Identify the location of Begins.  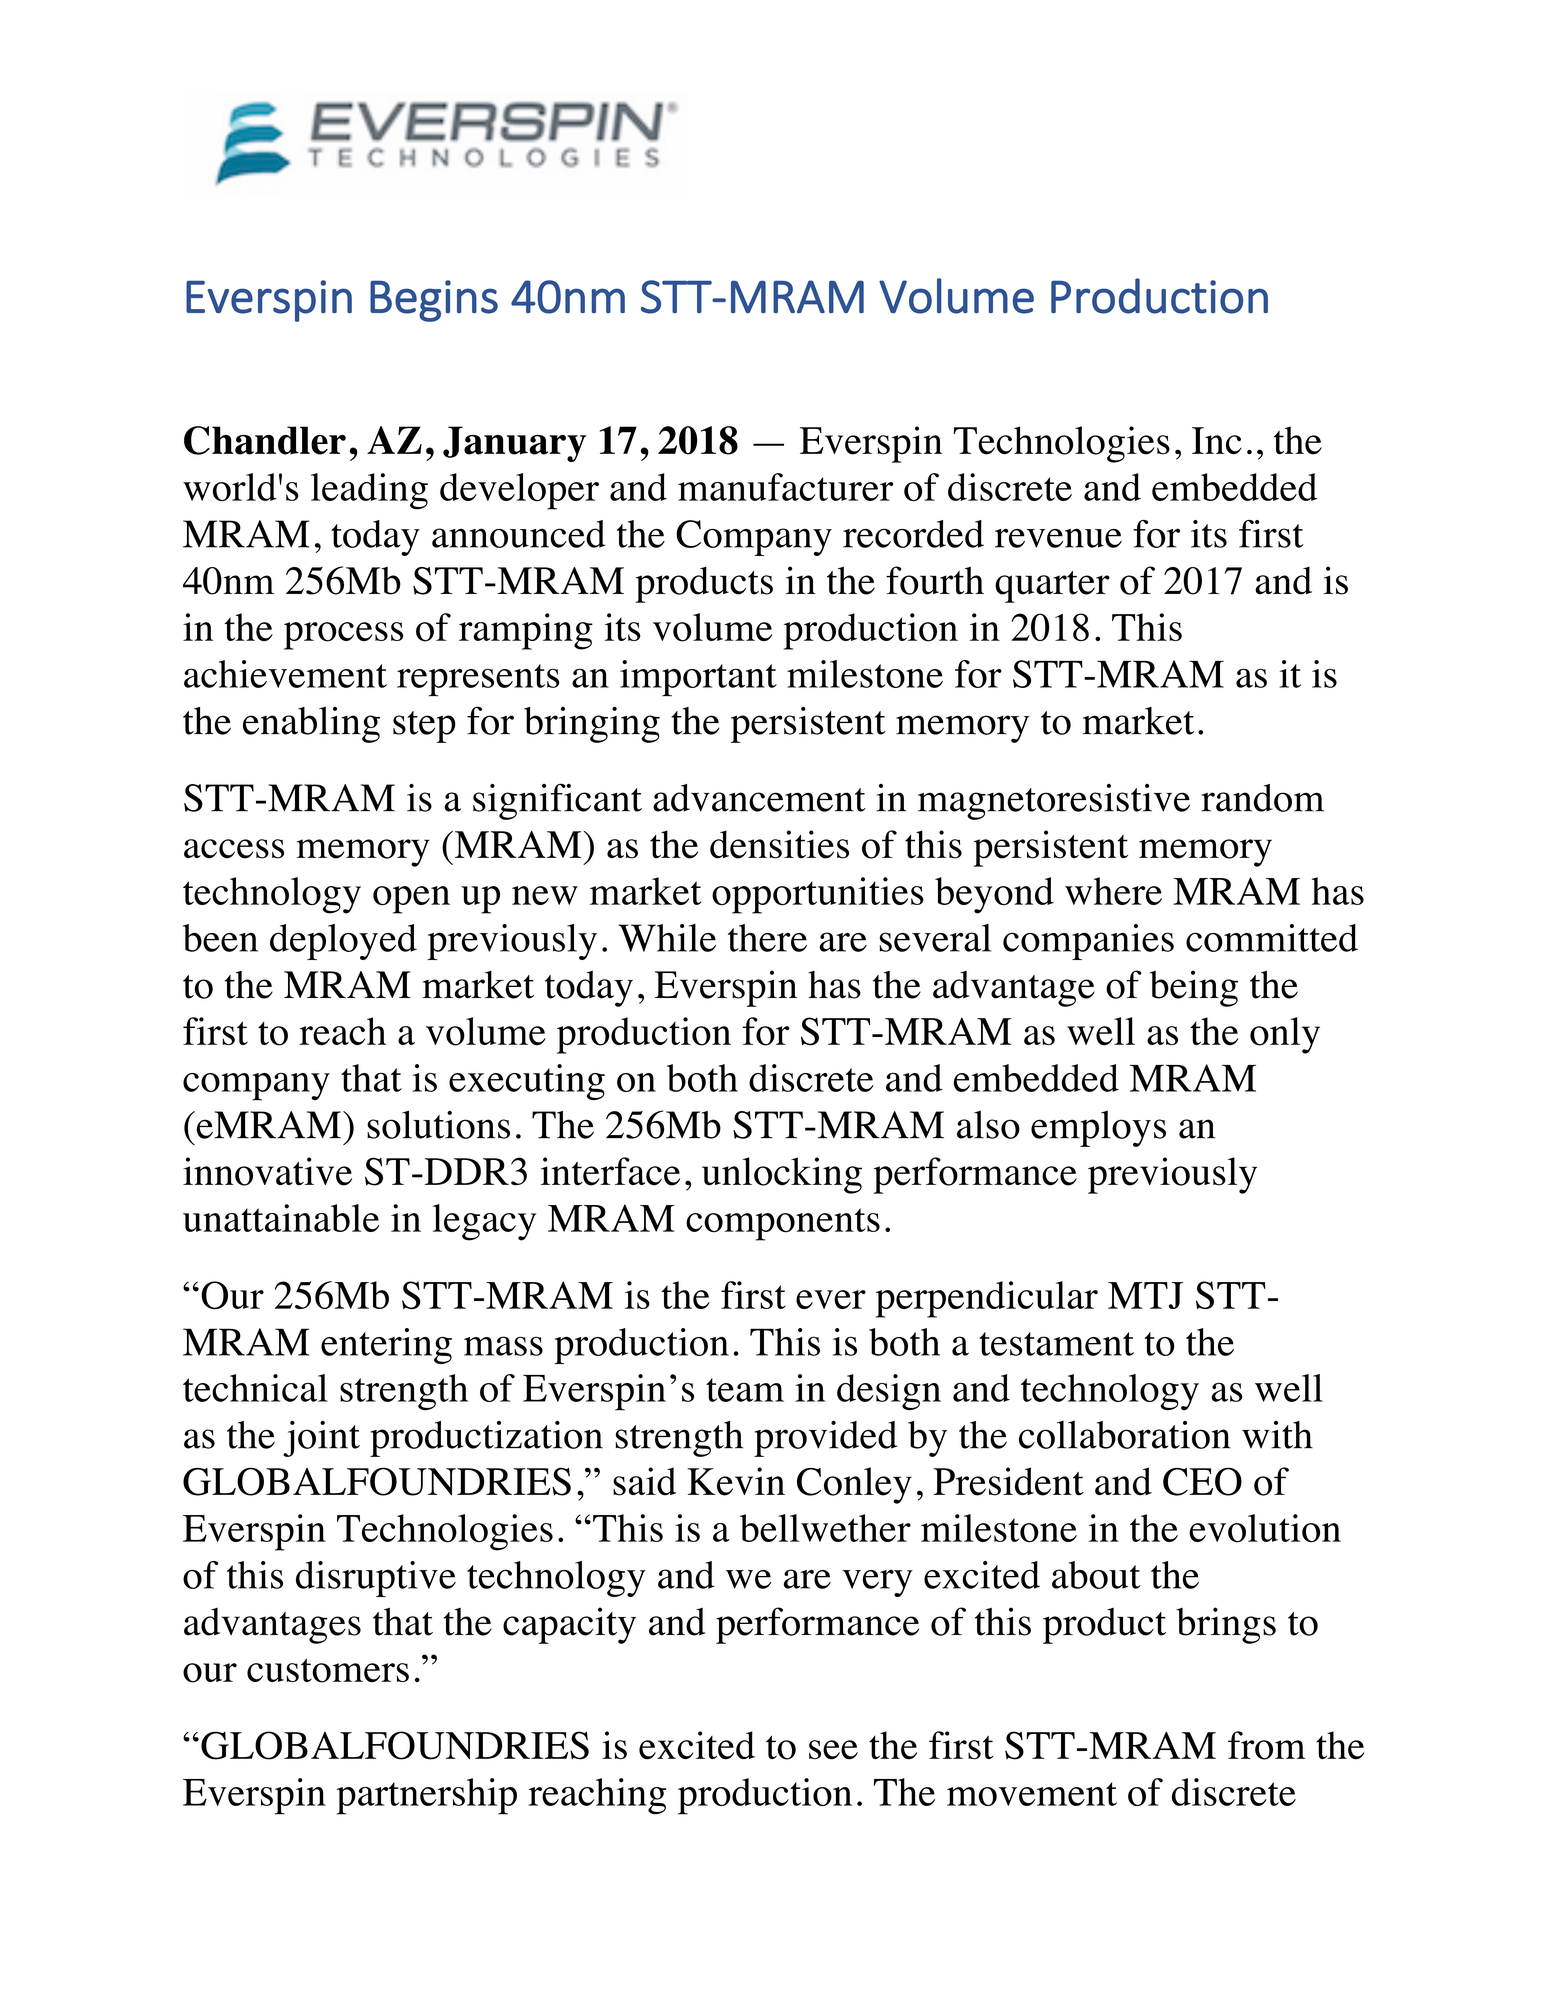
(434, 301).
